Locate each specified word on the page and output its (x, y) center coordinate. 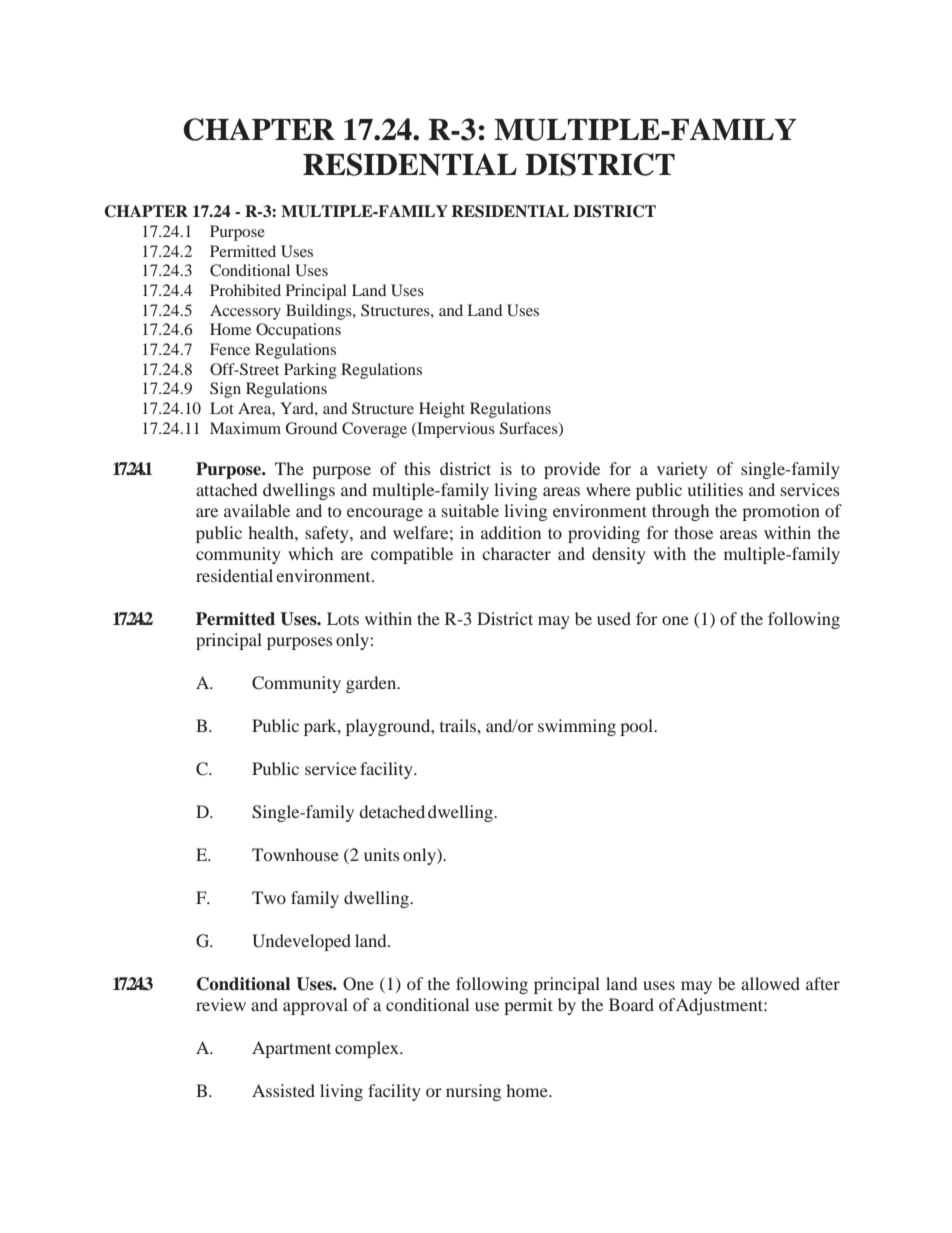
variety (682, 470)
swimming (577, 727)
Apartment (291, 1049)
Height (442, 410)
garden (372, 684)
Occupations (298, 331)
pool (638, 727)
